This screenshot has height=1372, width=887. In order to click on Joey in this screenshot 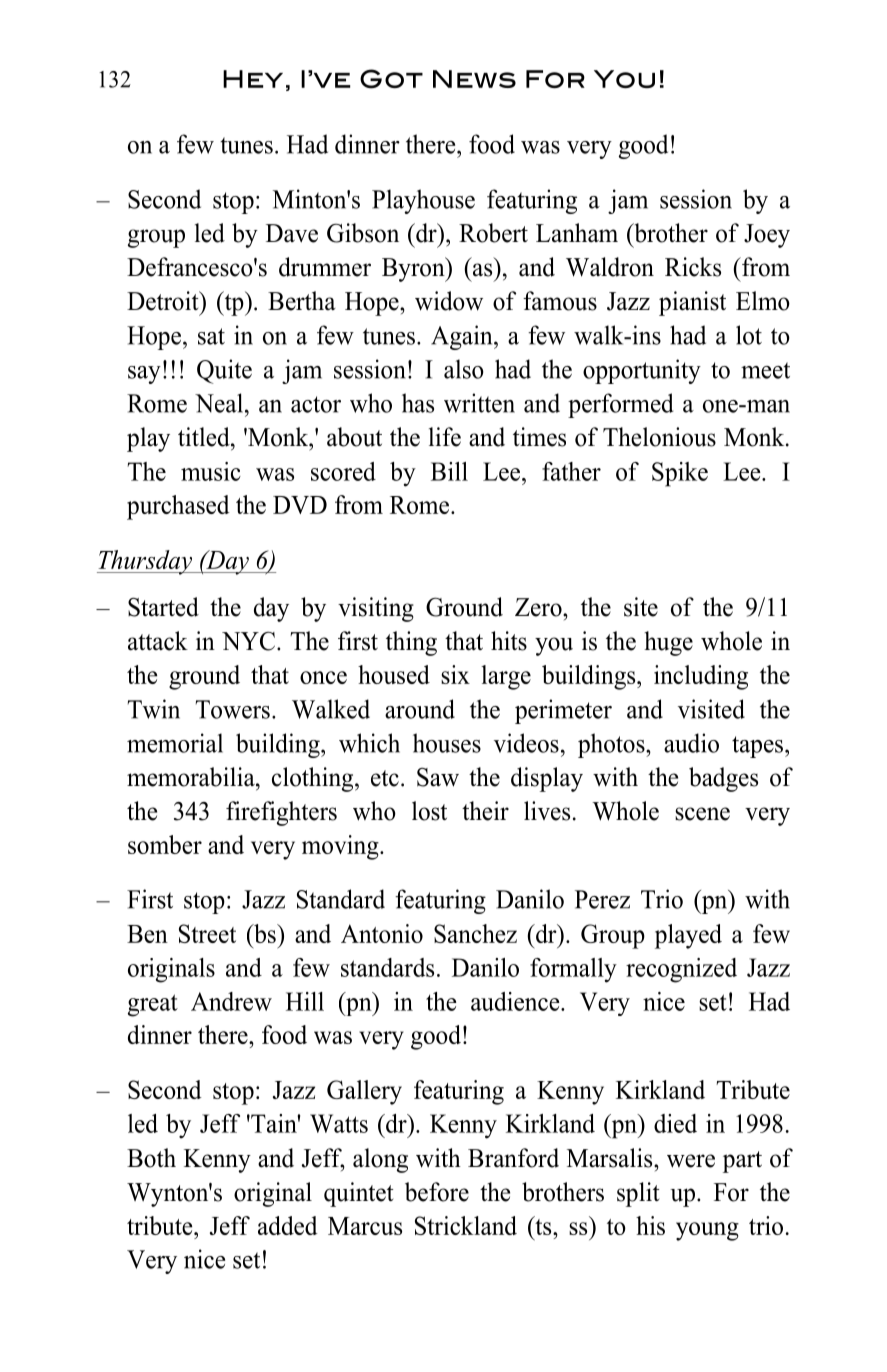, I will do `click(767, 236)`.
